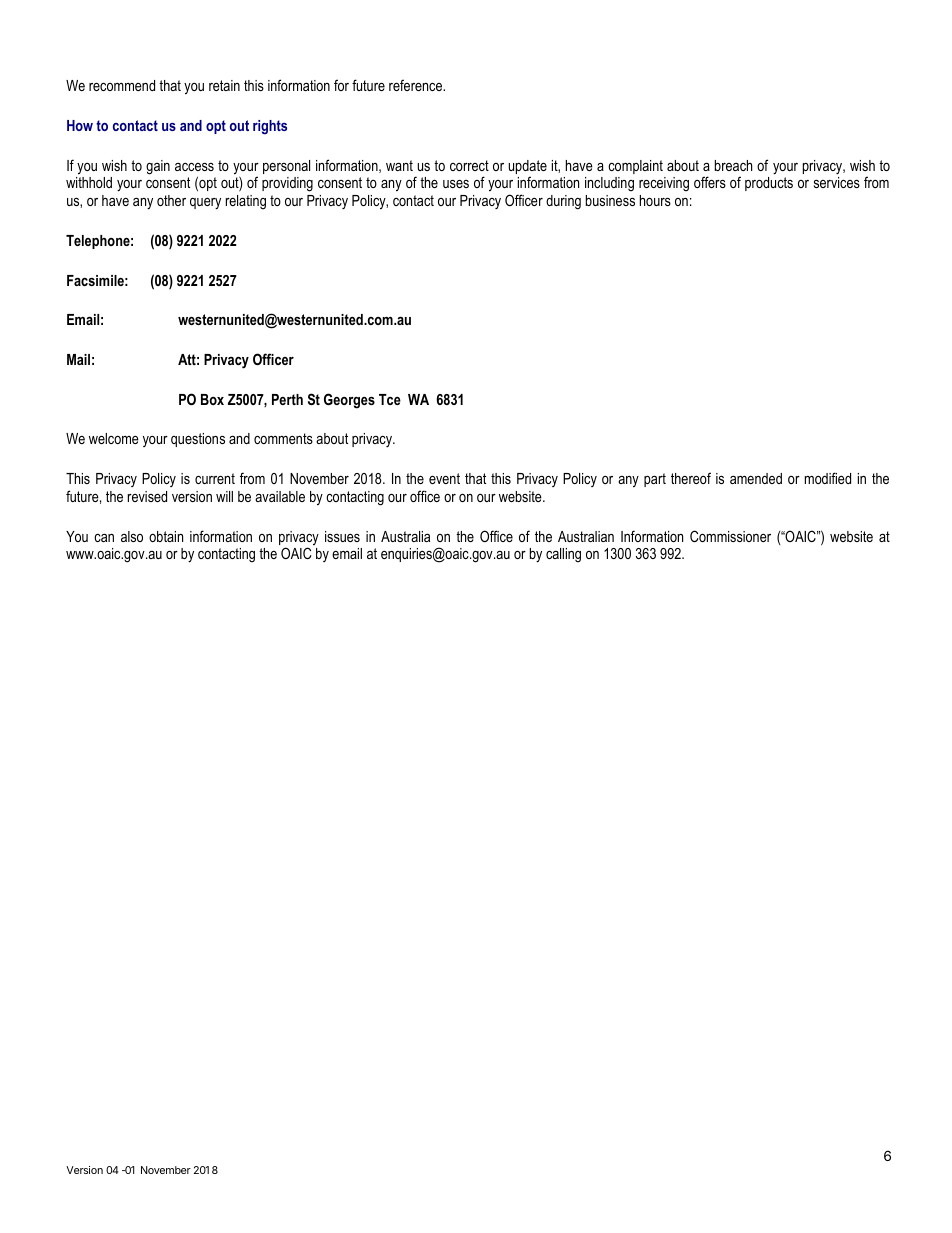 The height and width of the document is (1233, 952). What do you see at coordinates (655, 200) in the document?
I see `hours` at bounding box center [655, 200].
